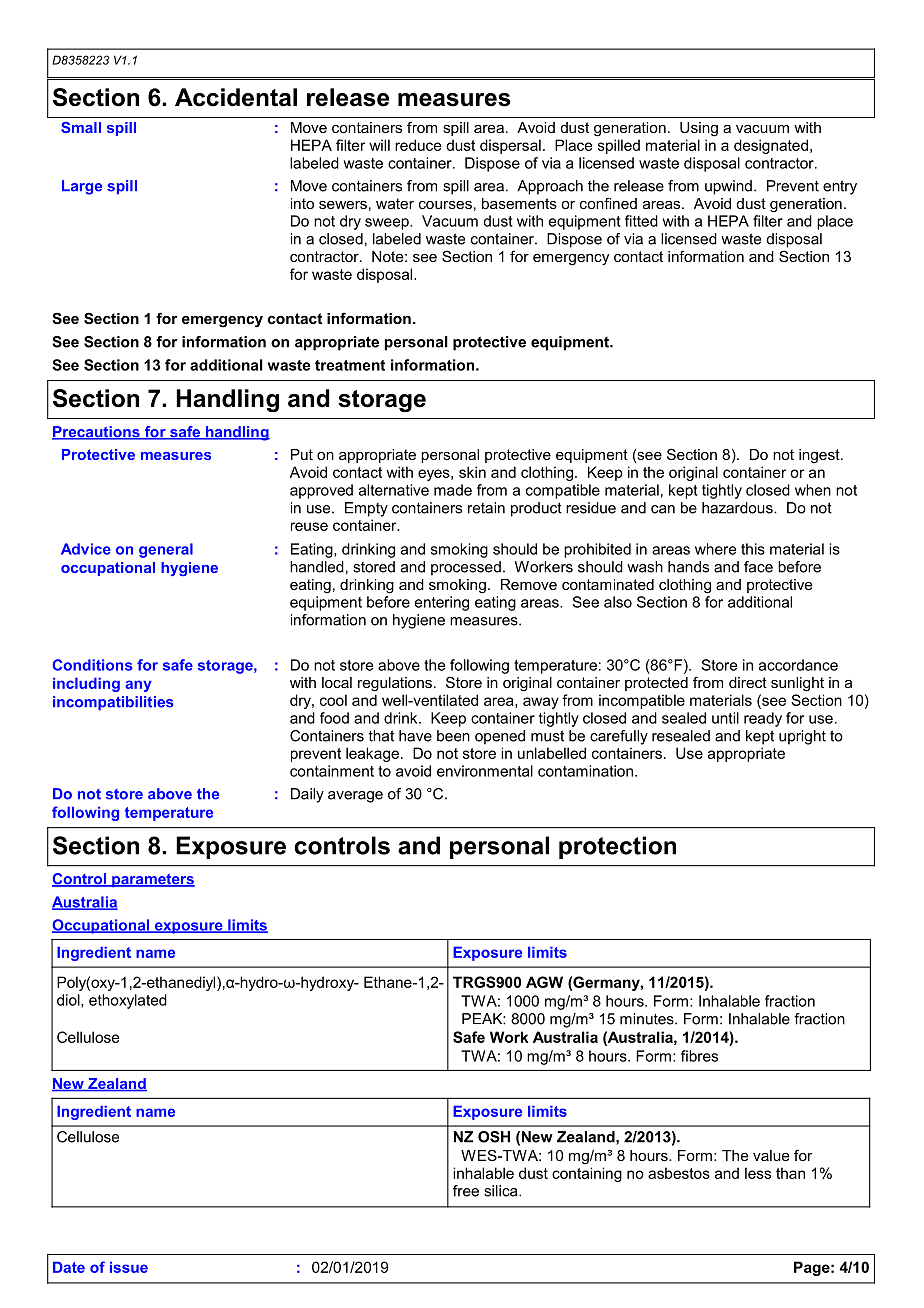 This document has width=924, height=1308. I want to click on direct, so click(748, 682).
